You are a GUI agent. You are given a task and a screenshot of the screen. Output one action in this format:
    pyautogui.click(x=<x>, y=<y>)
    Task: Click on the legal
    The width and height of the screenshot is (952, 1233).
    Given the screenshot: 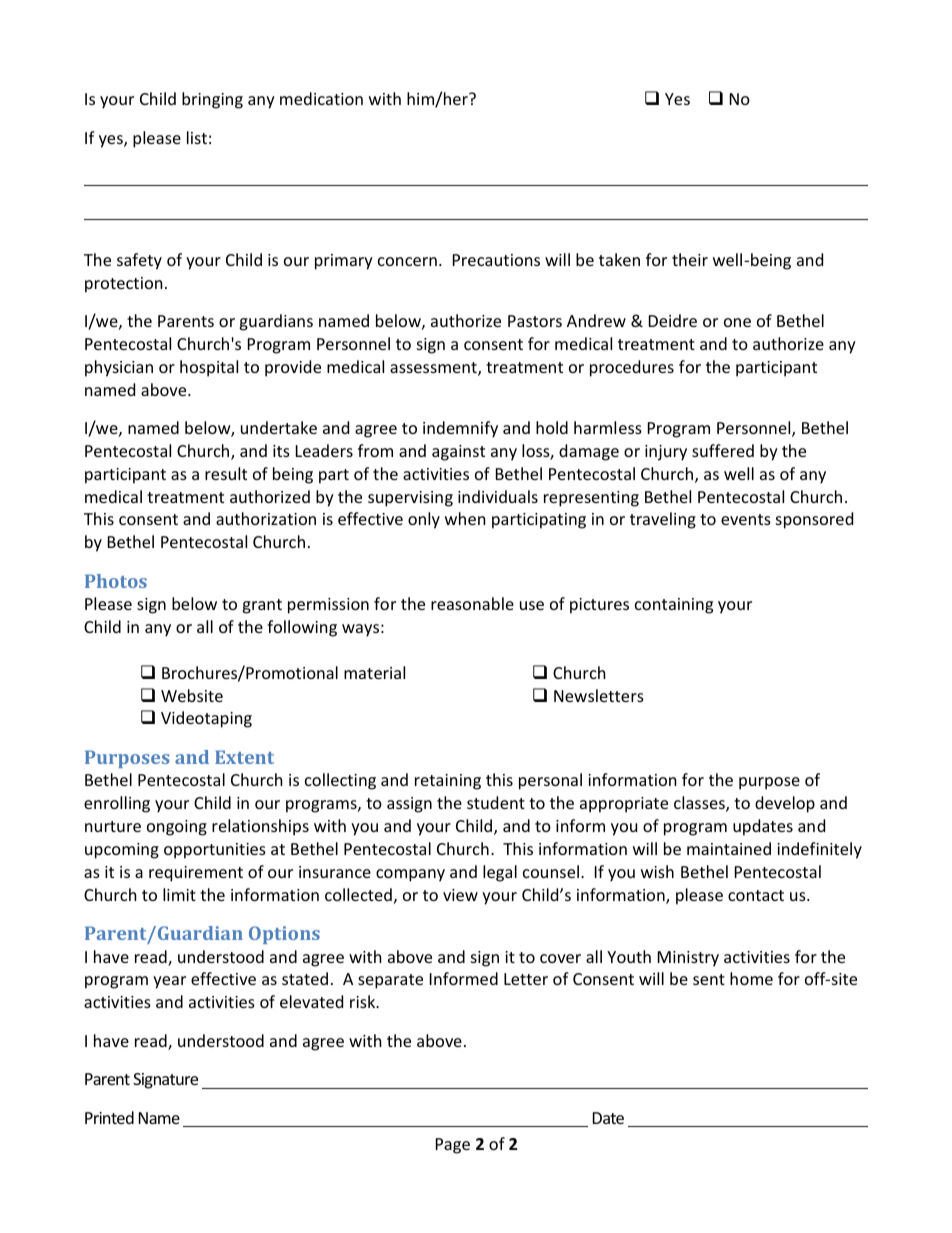 What is the action you would take?
    pyautogui.click(x=500, y=873)
